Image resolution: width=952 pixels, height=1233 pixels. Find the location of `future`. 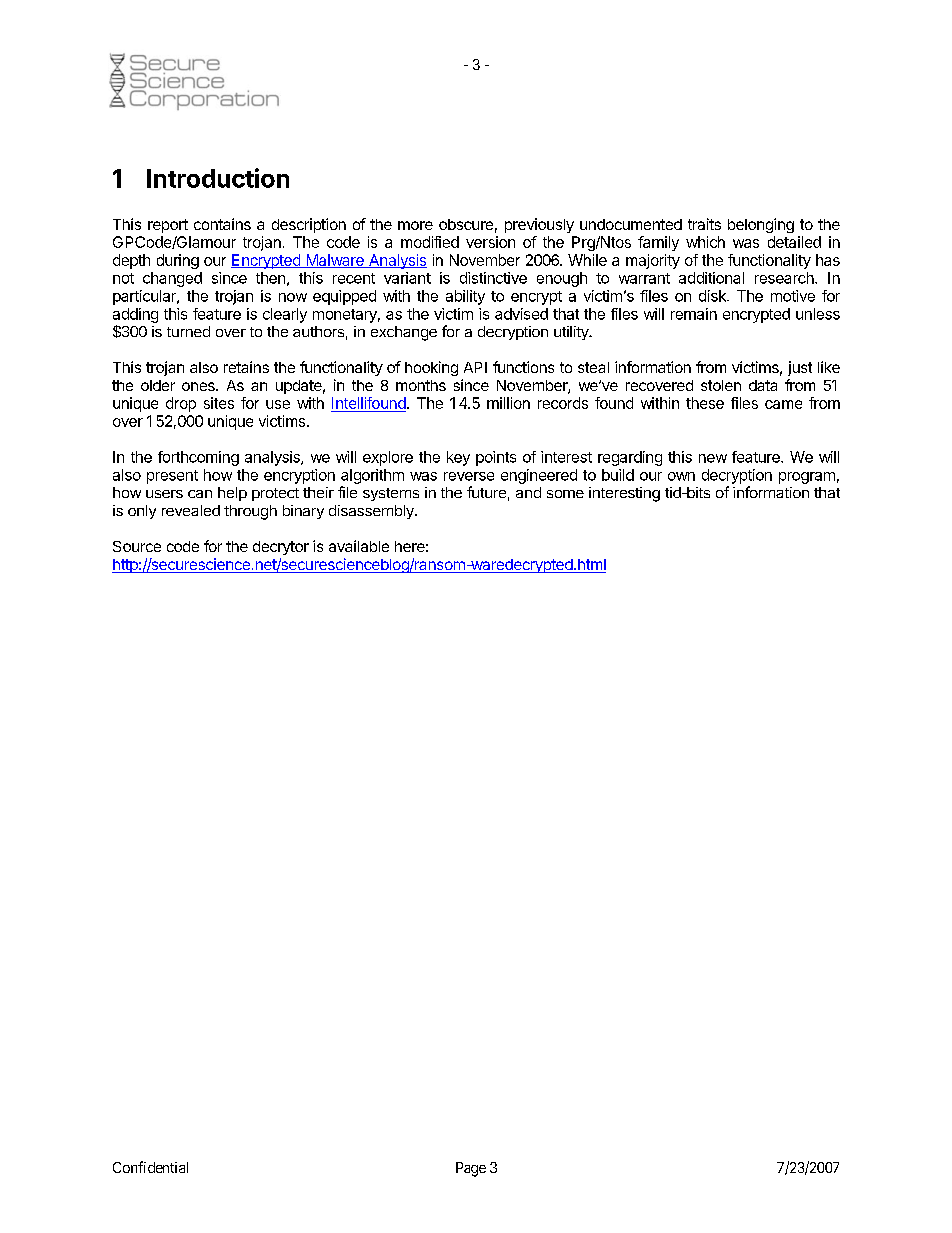

future is located at coordinates (486, 492).
